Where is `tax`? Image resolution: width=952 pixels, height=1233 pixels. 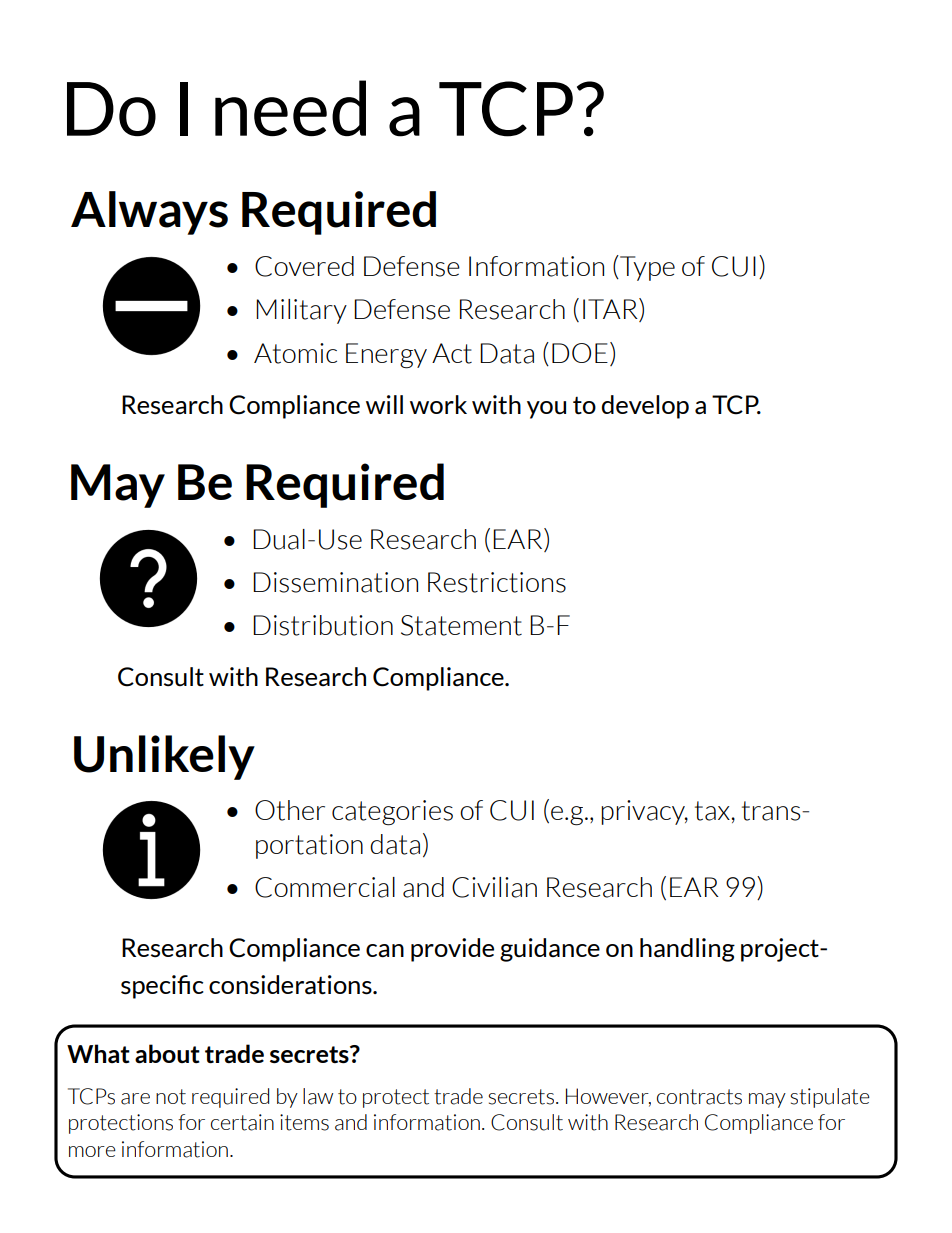 tax is located at coordinates (713, 811).
